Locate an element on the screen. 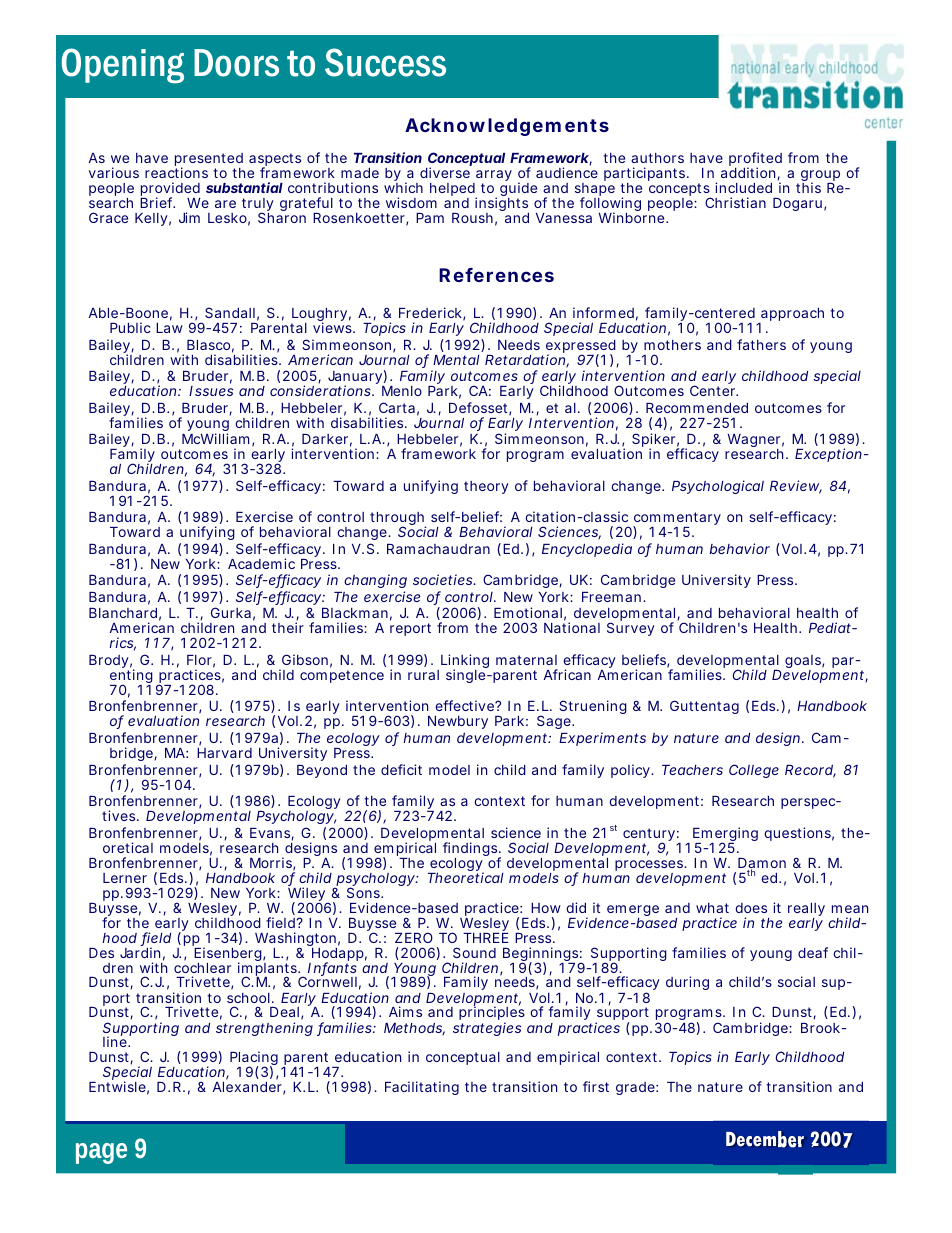  Doors is located at coordinates (236, 63).
